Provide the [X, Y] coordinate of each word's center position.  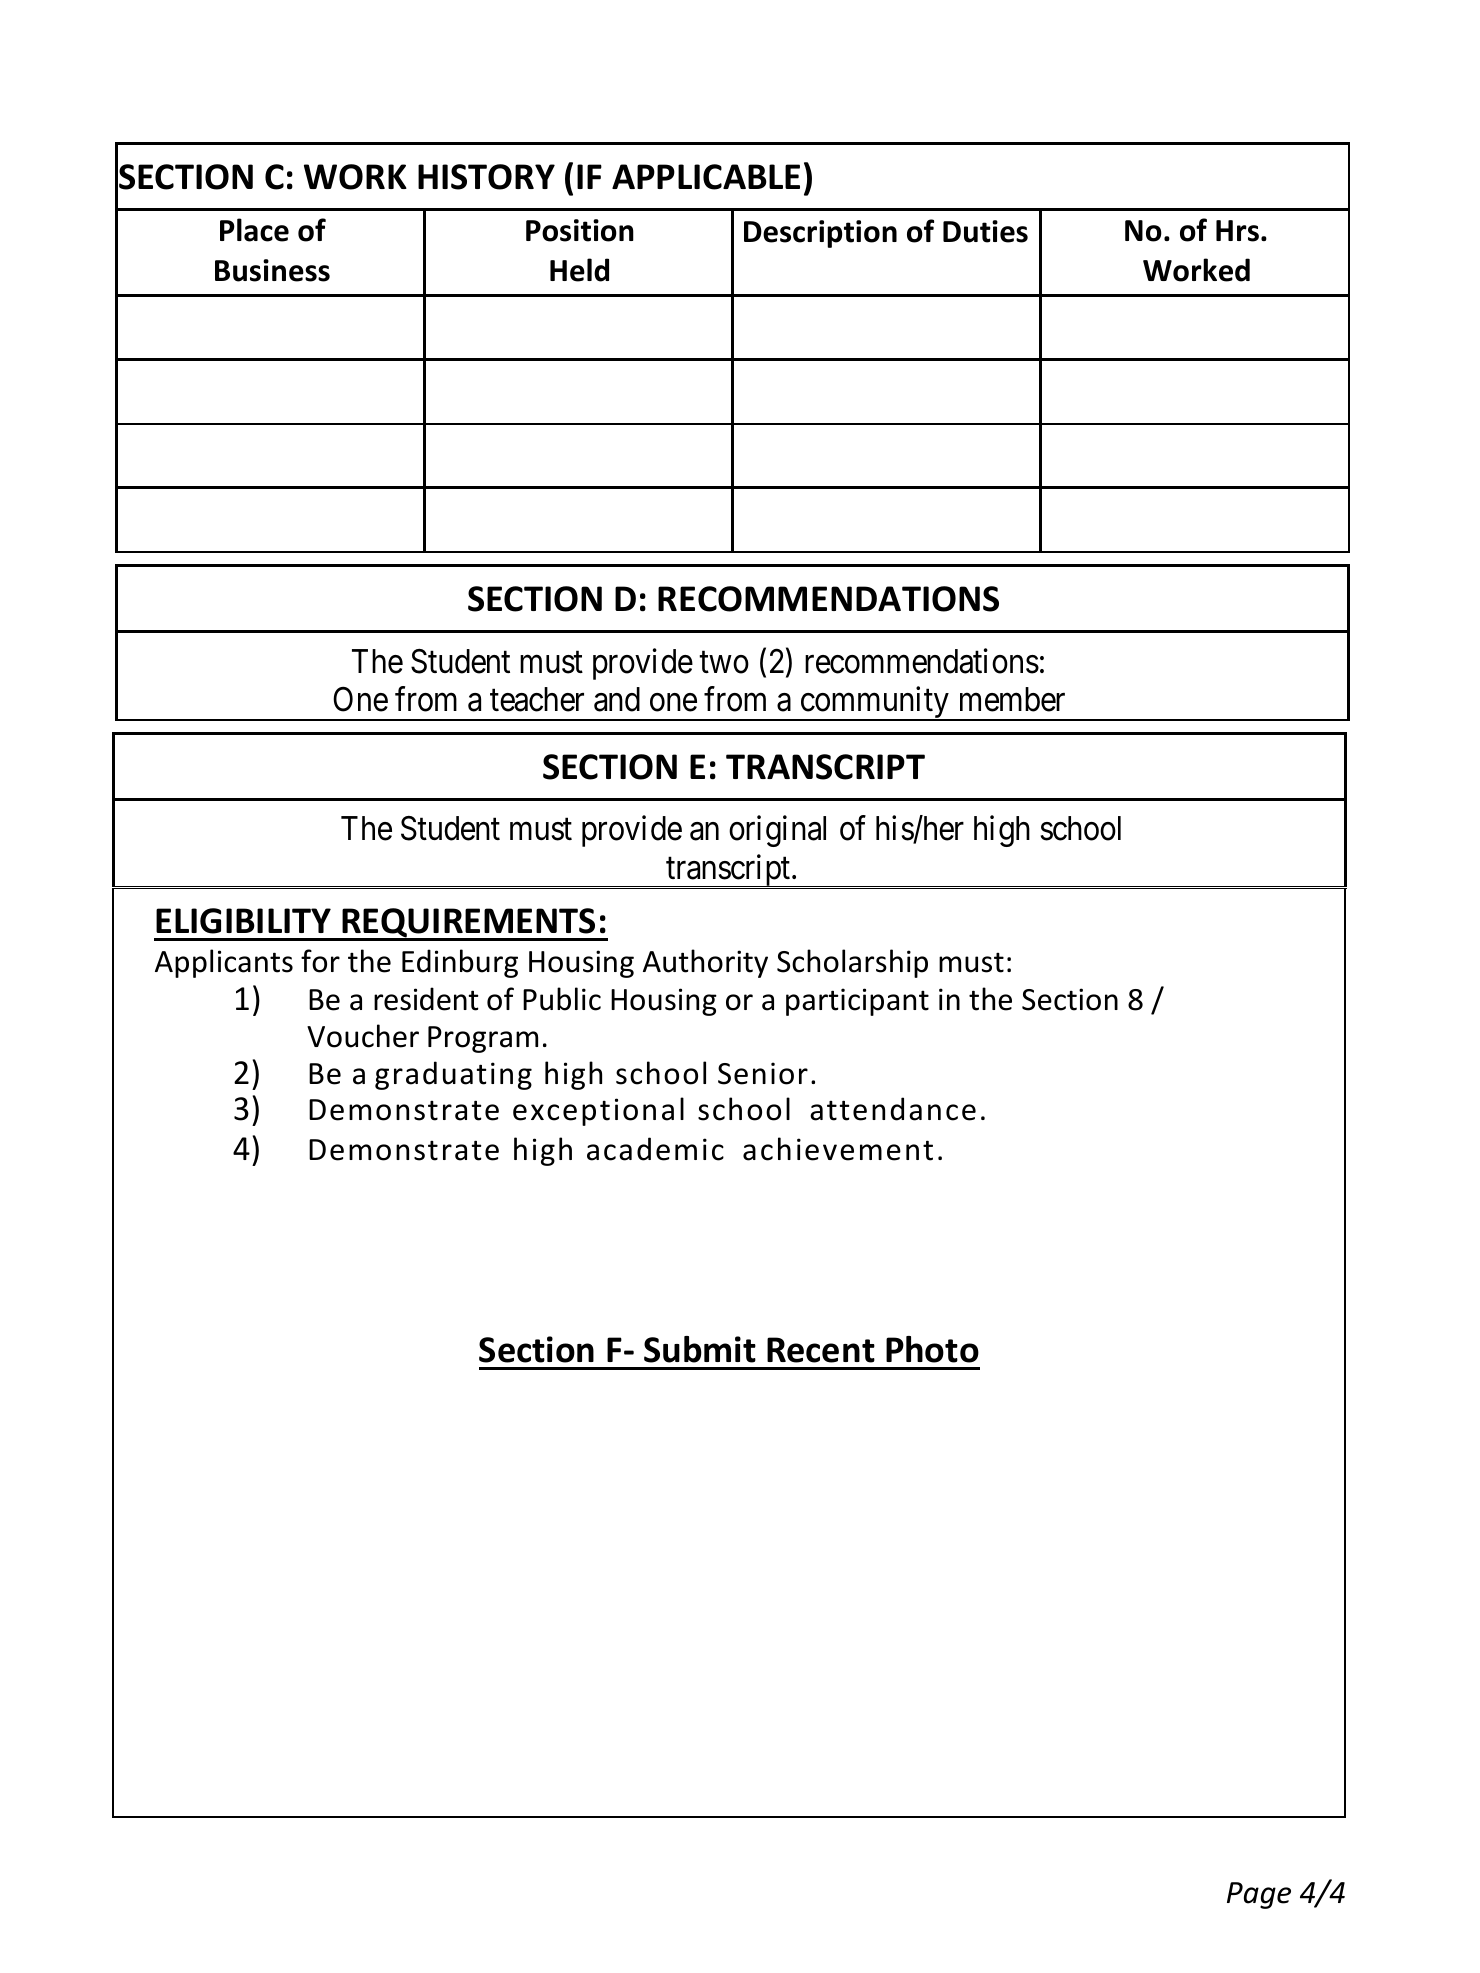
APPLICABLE [706, 177]
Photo [932, 1349]
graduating [453, 1075]
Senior [763, 1073]
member [1012, 699]
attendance [893, 1109]
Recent [821, 1350]
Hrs [1237, 231]
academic [655, 1149]
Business [272, 270]
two [724, 663]
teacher [537, 699]
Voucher [363, 1036]
